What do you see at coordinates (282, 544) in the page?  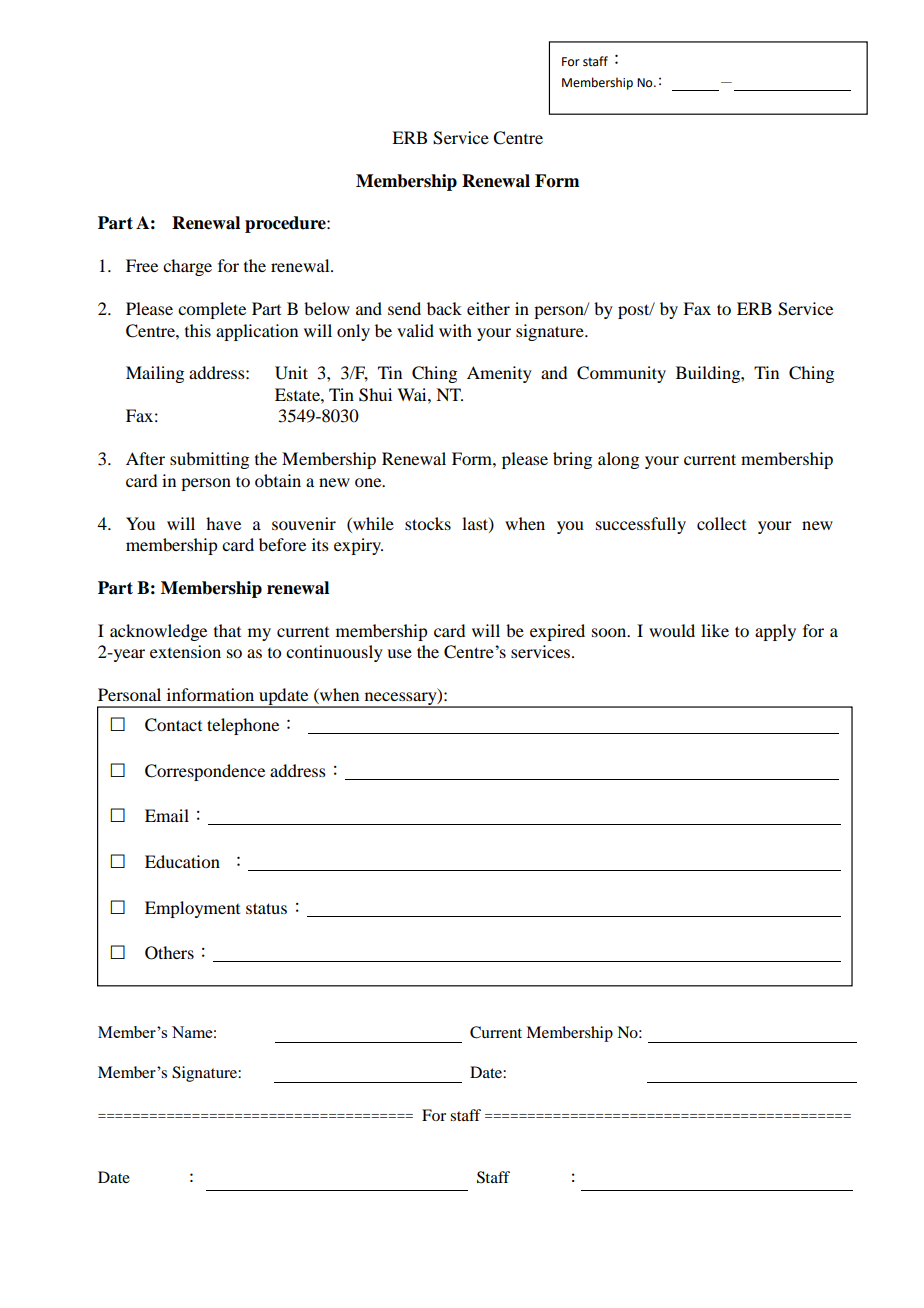 I see `before` at bounding box center [282, 544].
